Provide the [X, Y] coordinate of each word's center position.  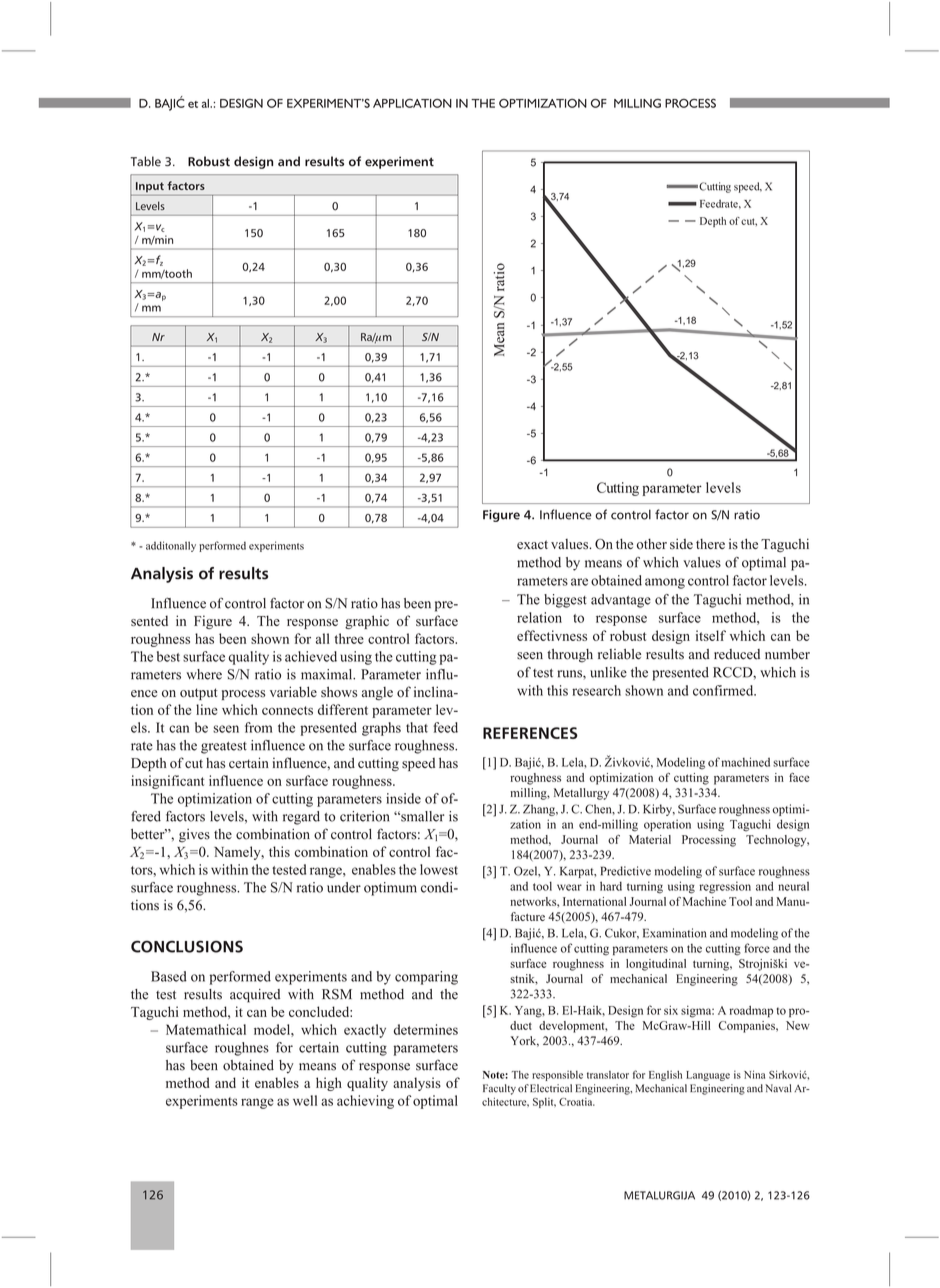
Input [150, 187]
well [305, 1100]
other [652, 544]
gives [194, 836]
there [710, 544]
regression [725, 887]
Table [146, 161]
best [168, 656]
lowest [439, 869]
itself [711, 635]
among [665, 583]
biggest [565, 601]
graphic [367, 622]
